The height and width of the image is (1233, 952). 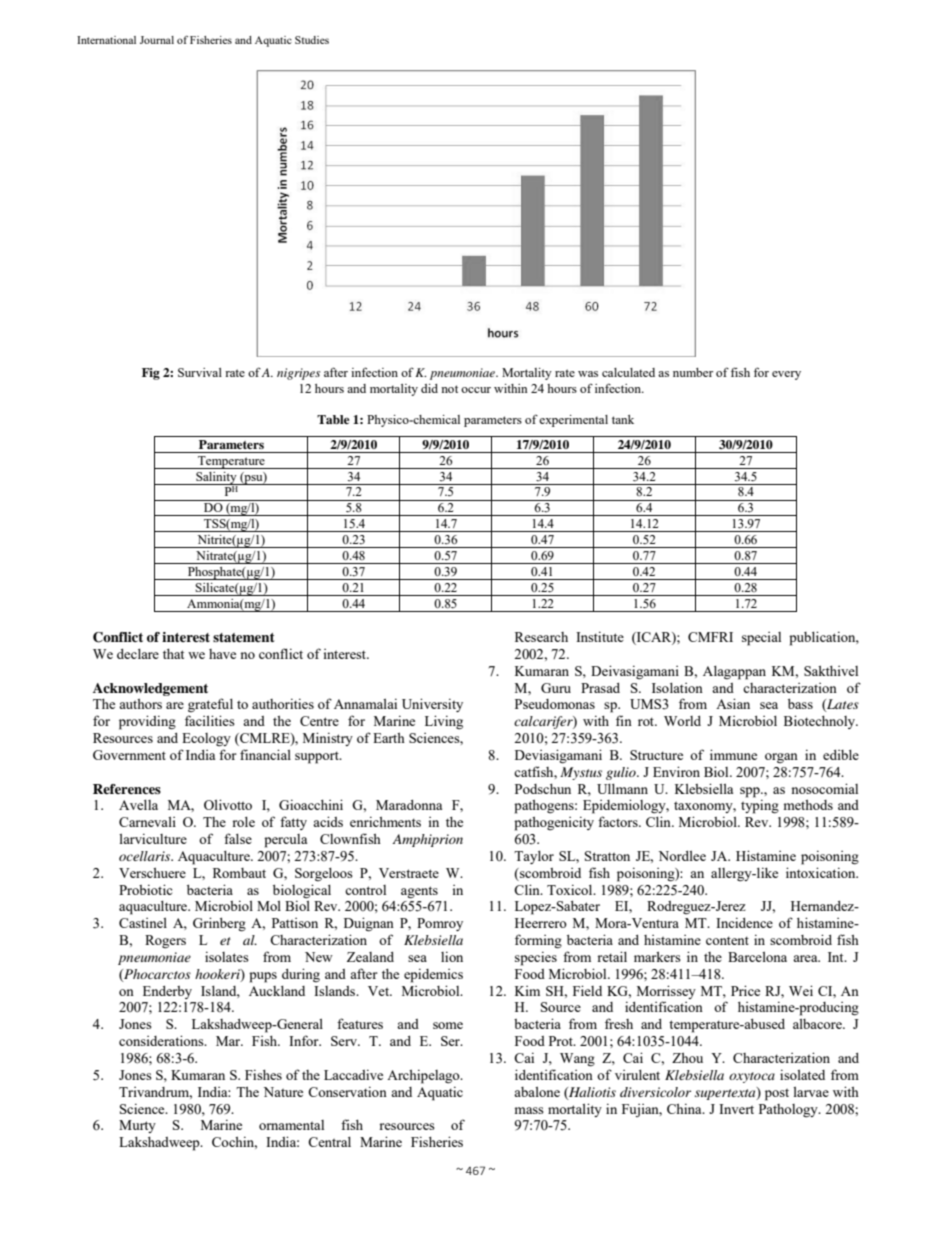 What do you see at coordinates (244, 637) in the image?
I see `statement` at bounding box center [244, 637].
